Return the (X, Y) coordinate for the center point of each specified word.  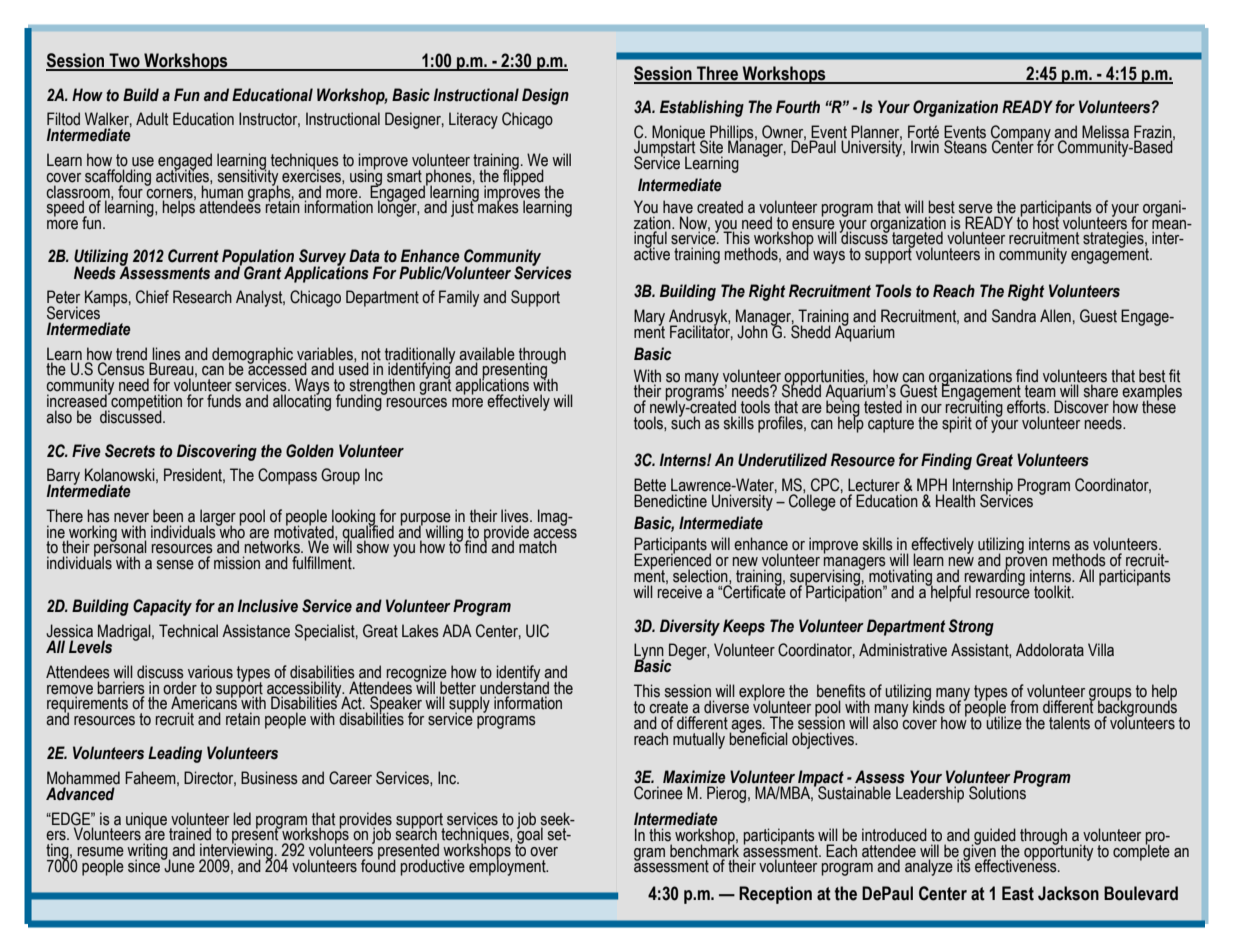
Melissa (1105, 132)
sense (175, 565)
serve (976, 209)
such (685, 422)
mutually (699, 740)
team (1040, 391)
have (678, 207)
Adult (152, 119)
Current (193, 256)
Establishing (702, 108)
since (145, 865)
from (1024, 707)
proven (1025, 564)
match (538, 547)
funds (224, 401)
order (180, 688)
